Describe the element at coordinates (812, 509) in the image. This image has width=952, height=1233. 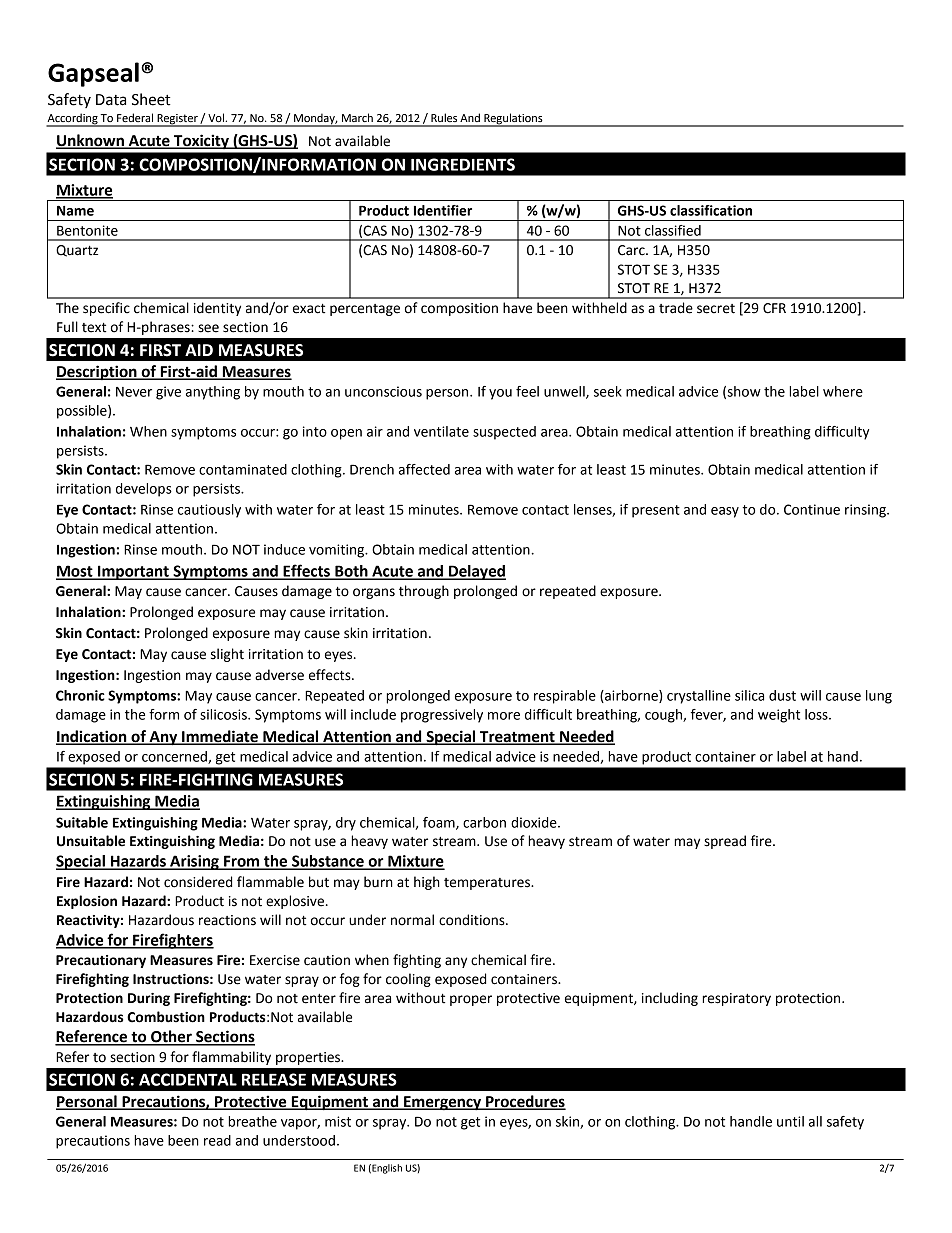
I see `Continue` at that location.
